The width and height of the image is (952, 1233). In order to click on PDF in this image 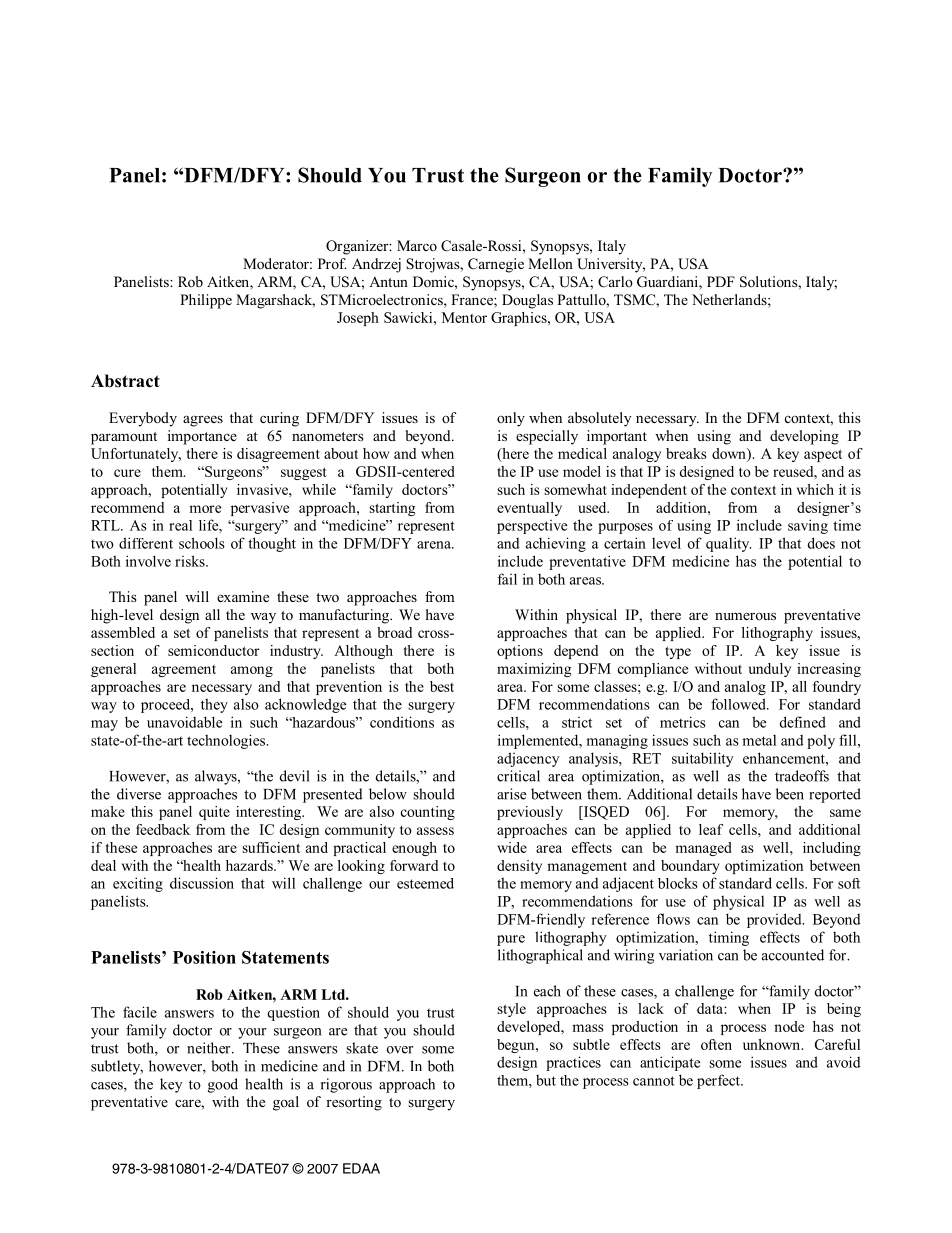, I will do `click(721, 281)`.
